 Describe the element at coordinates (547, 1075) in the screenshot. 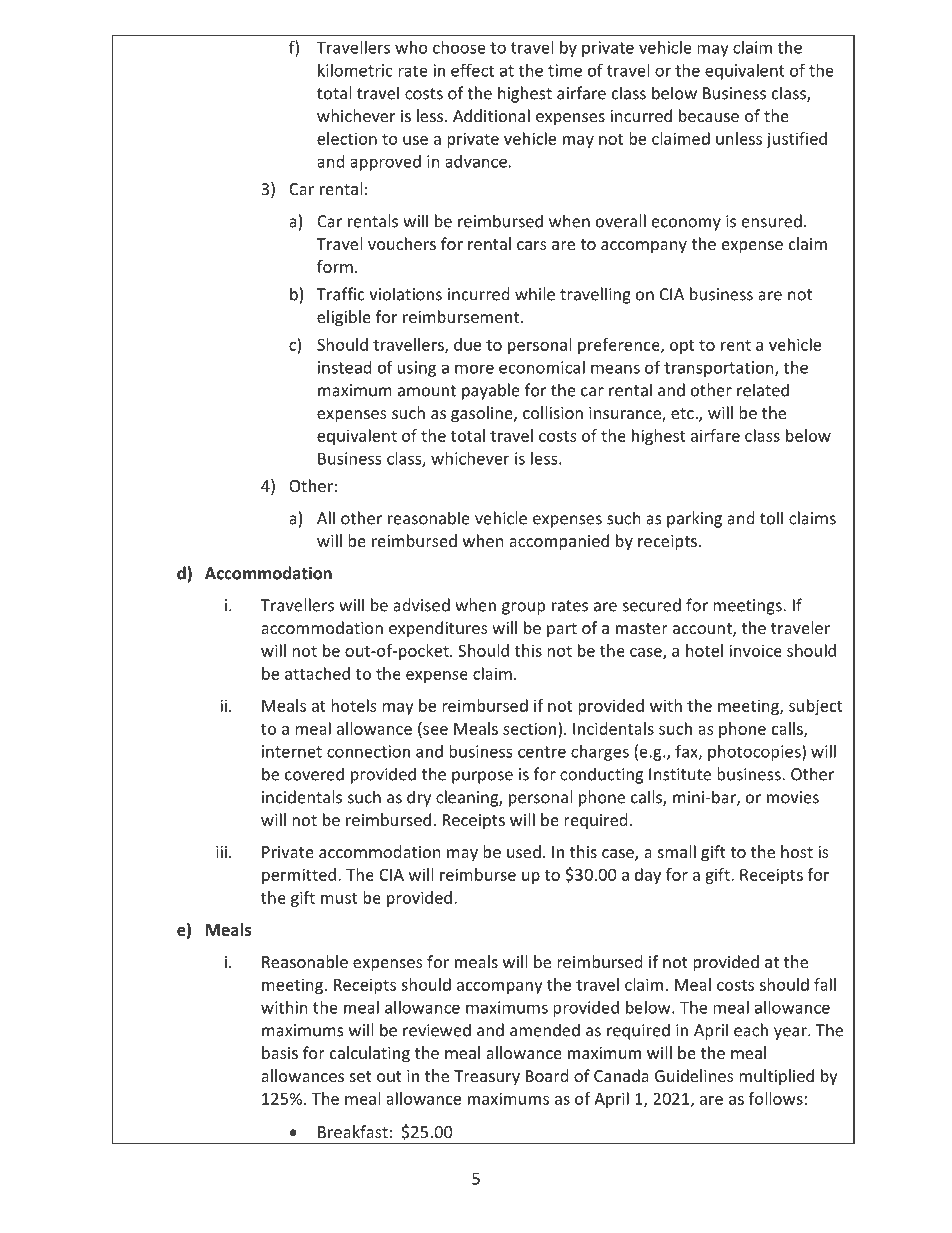

I see `Board` at that location.
